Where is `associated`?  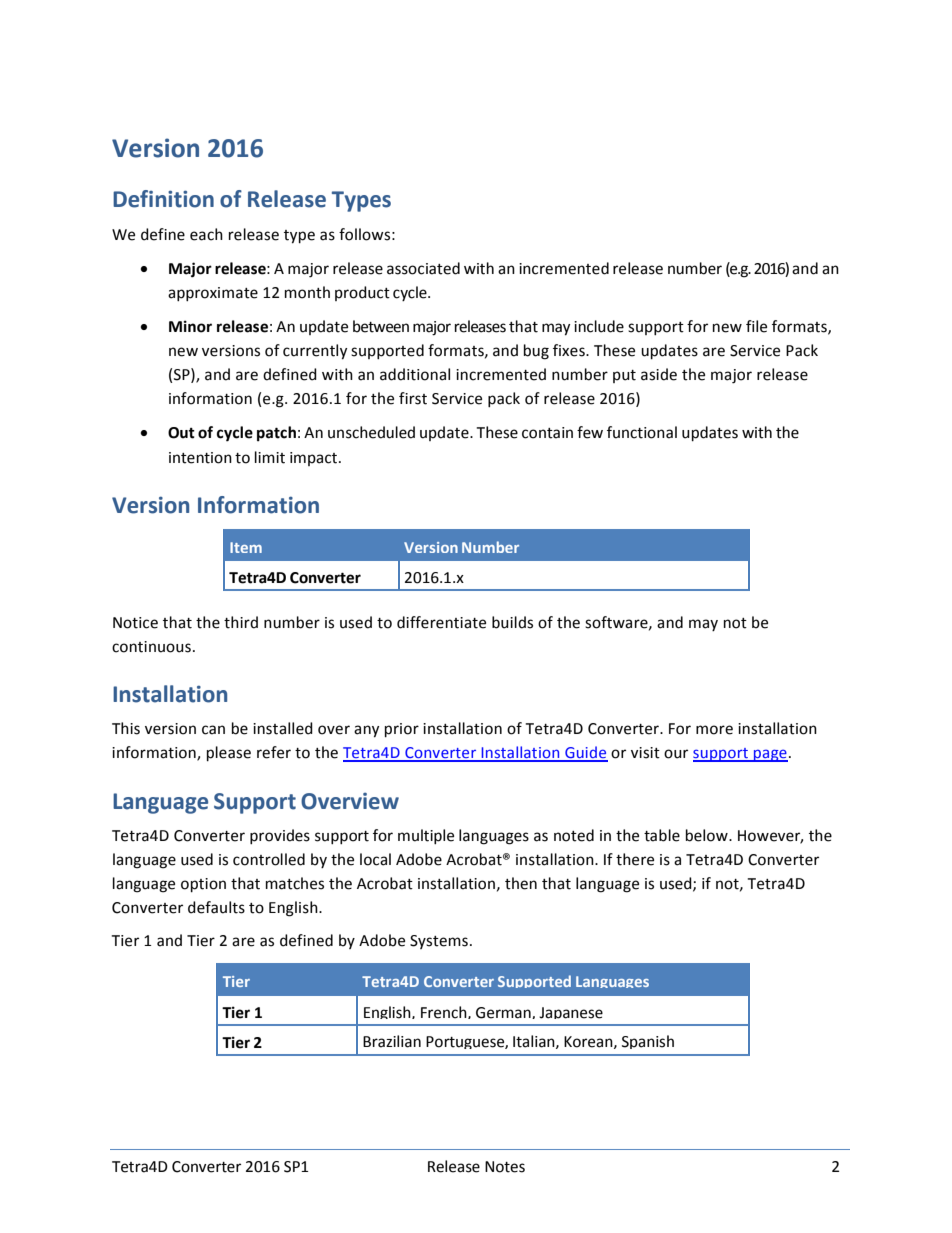
associated is located at coordinates (423, 268).
